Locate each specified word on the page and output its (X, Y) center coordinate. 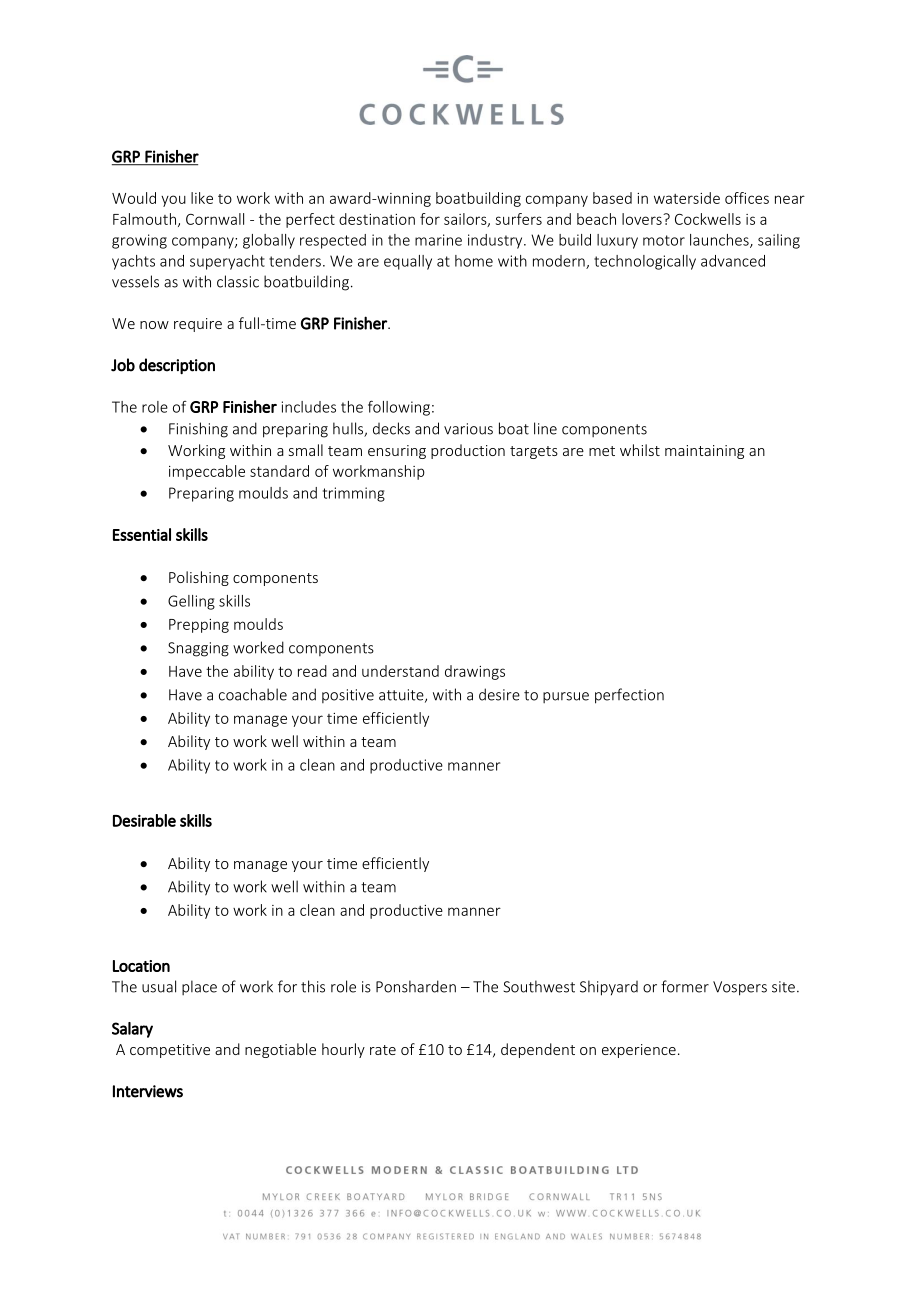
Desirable (144, 820)
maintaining (704, 452)
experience (639, 1051)
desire (499, 694)
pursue (566, 697)
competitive (170, 1051)
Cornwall (215, 219)
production (468, 451)
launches (720, 241)
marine (438, 240)
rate (383, 1050)
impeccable (207, 472)
